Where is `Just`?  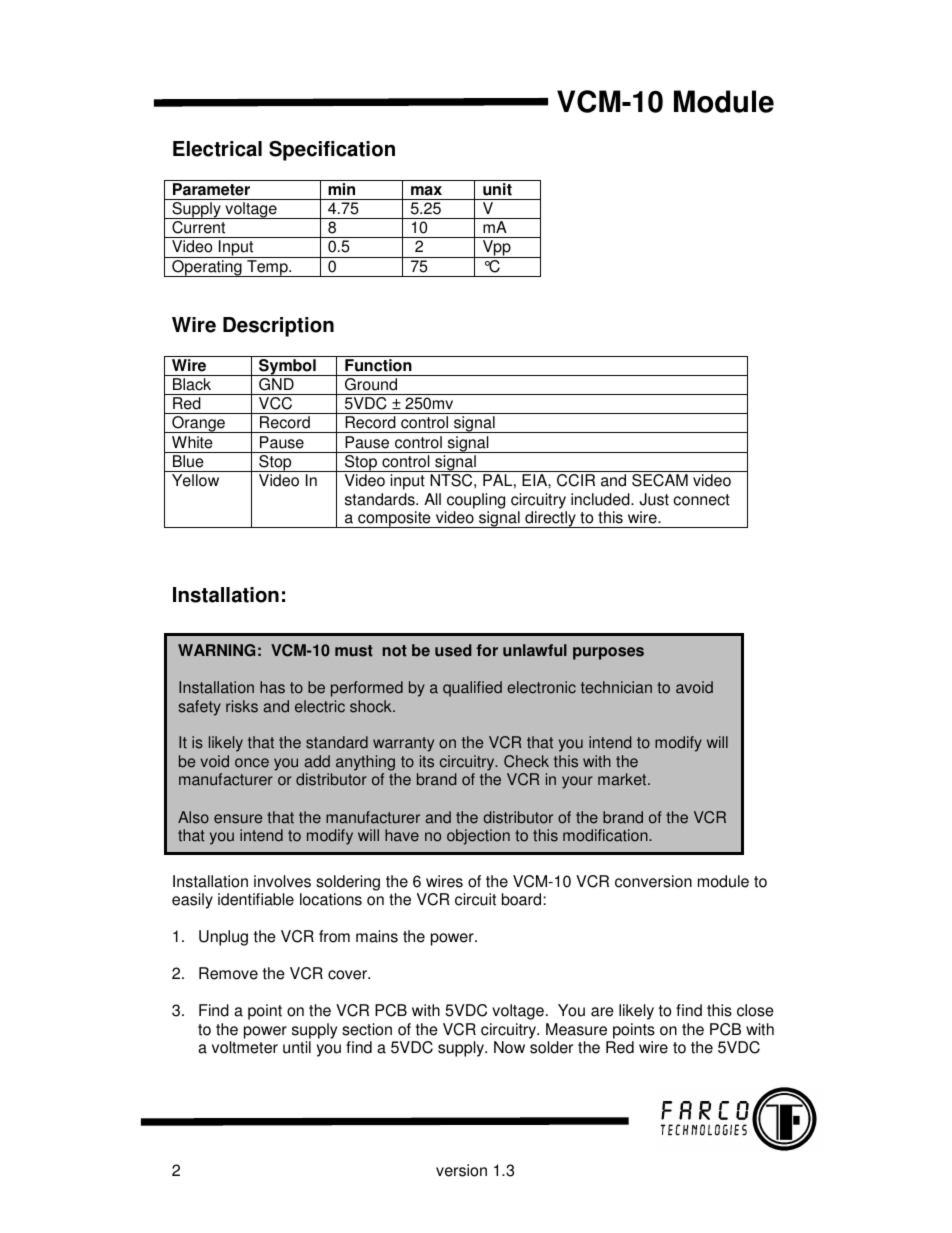 Just is located at coordinates (654, 499).
